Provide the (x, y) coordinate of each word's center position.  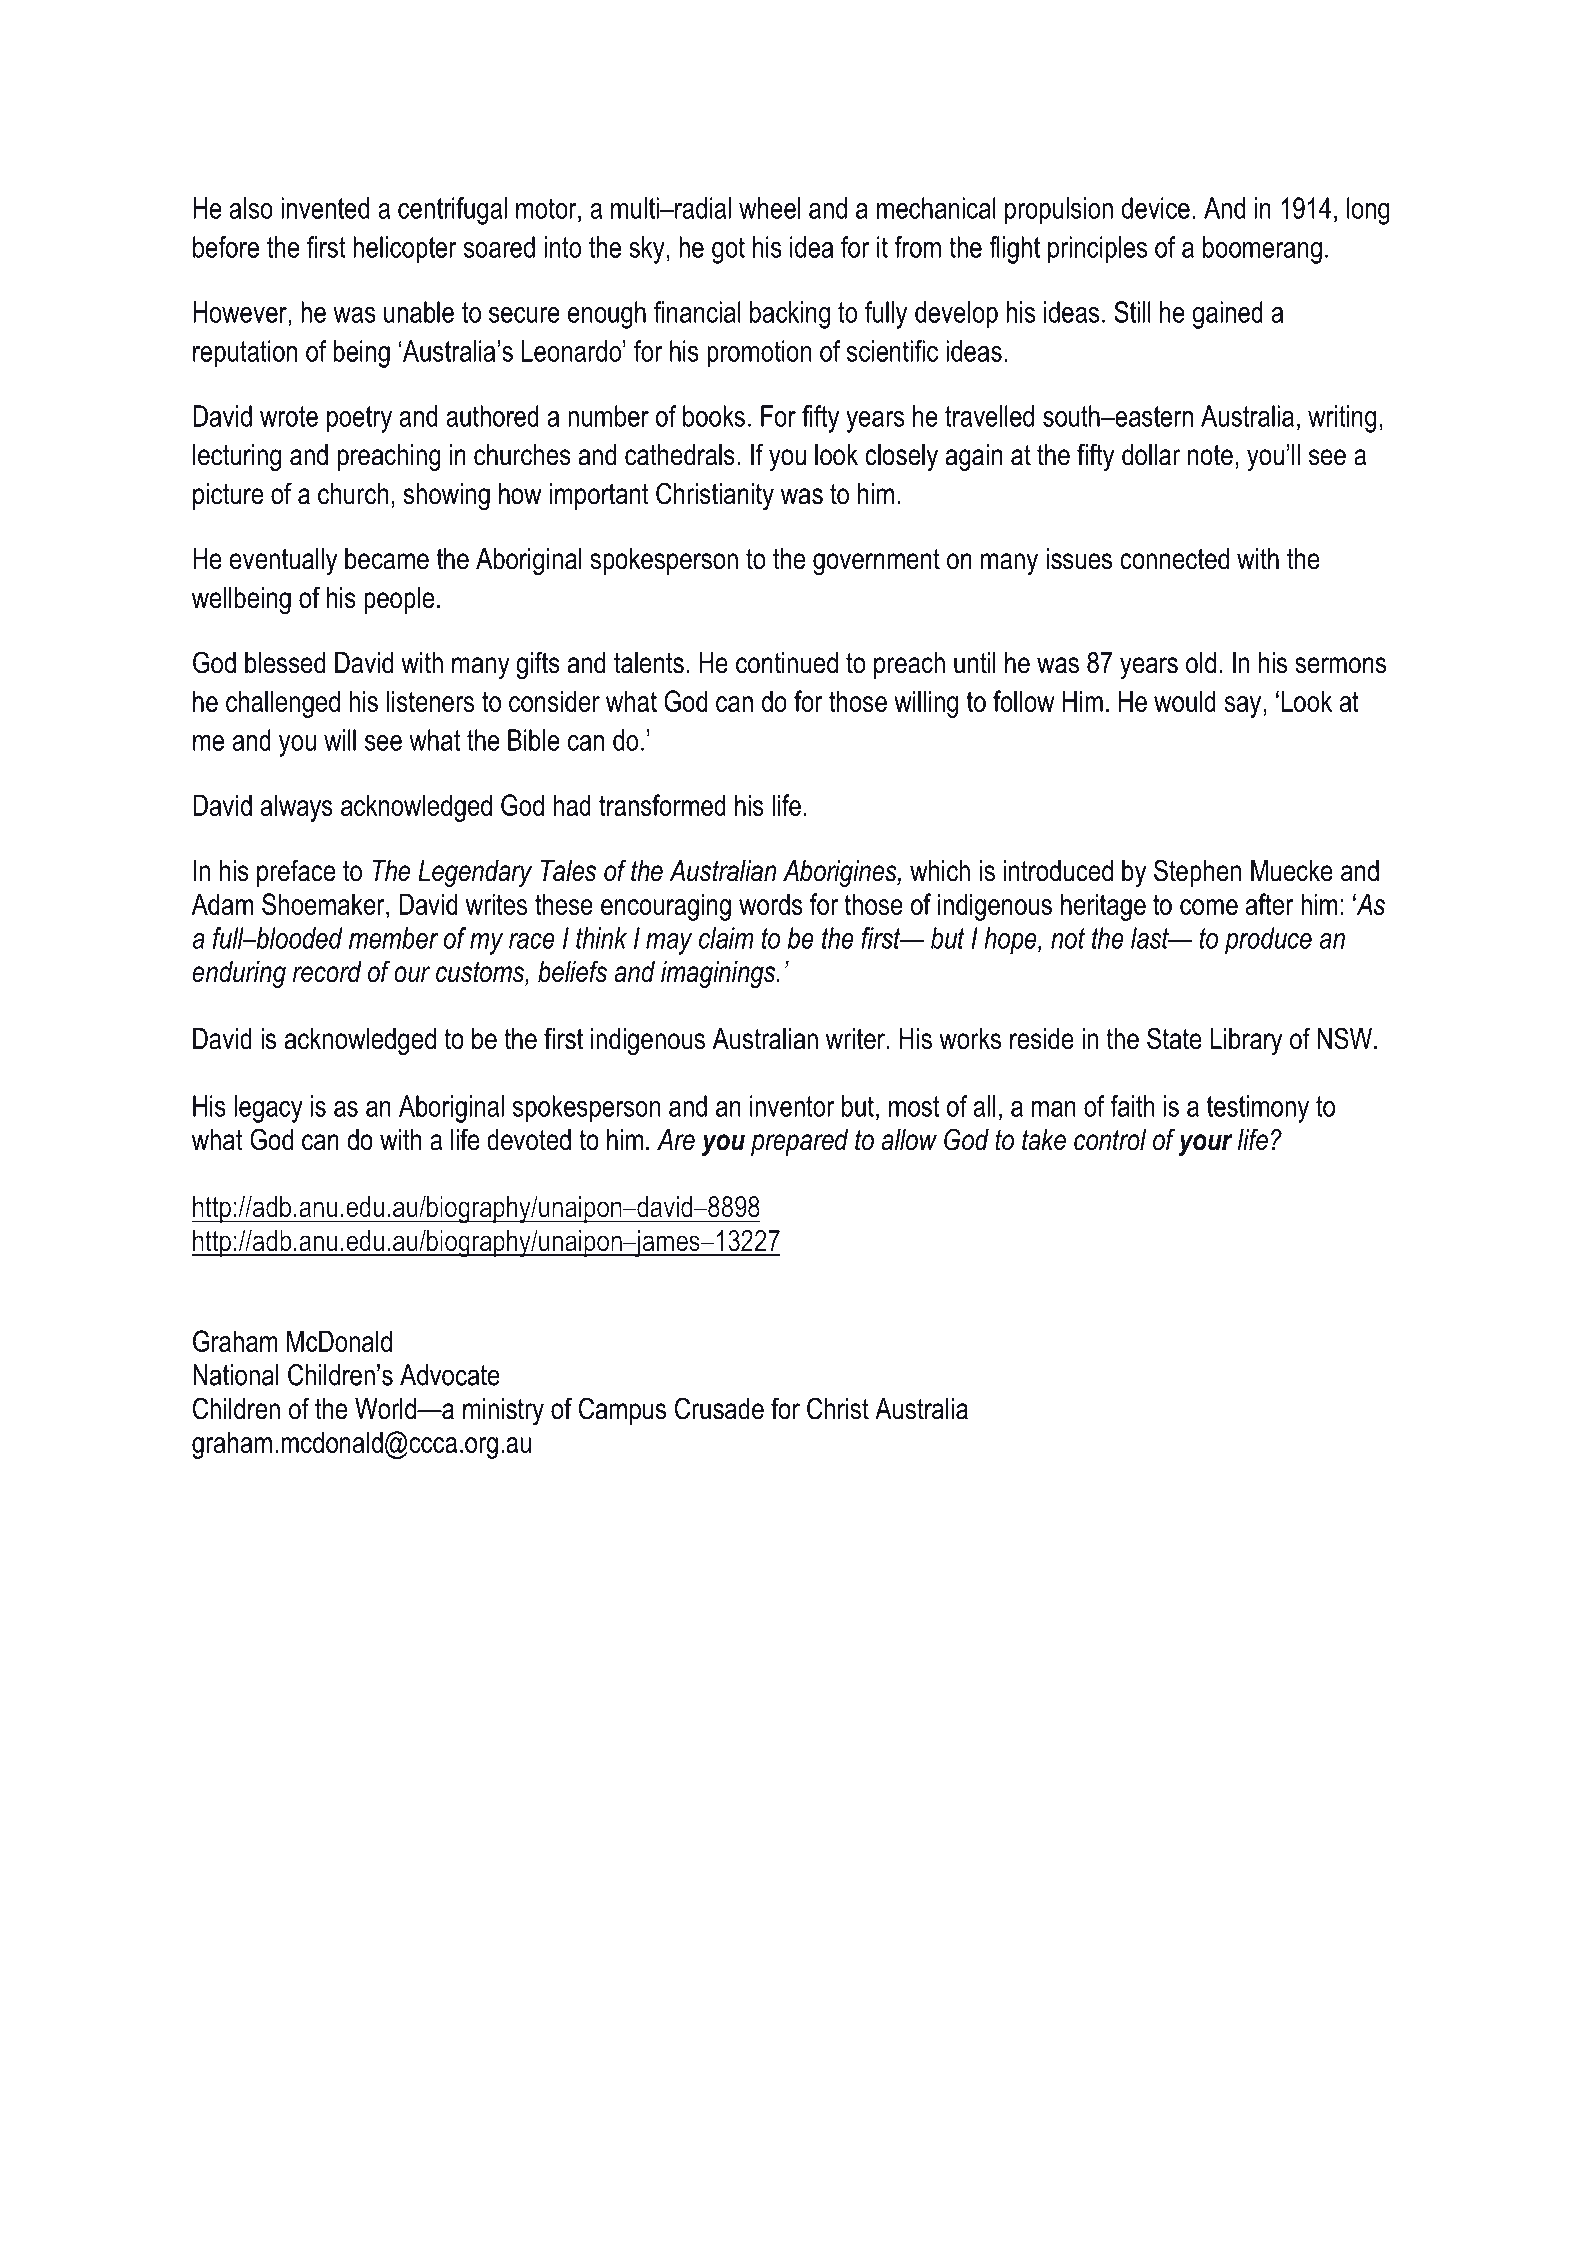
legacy (268, 1109)
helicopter (405, 250)
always (297, 808)
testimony (1258, 1109)
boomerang (1262, 250)
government (876, 562)
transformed (662, 805)
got (728, 250)
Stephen (1197, 873)
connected (1174, 559)
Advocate (450, 1375)
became (387, 559)
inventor (792, 1106)
